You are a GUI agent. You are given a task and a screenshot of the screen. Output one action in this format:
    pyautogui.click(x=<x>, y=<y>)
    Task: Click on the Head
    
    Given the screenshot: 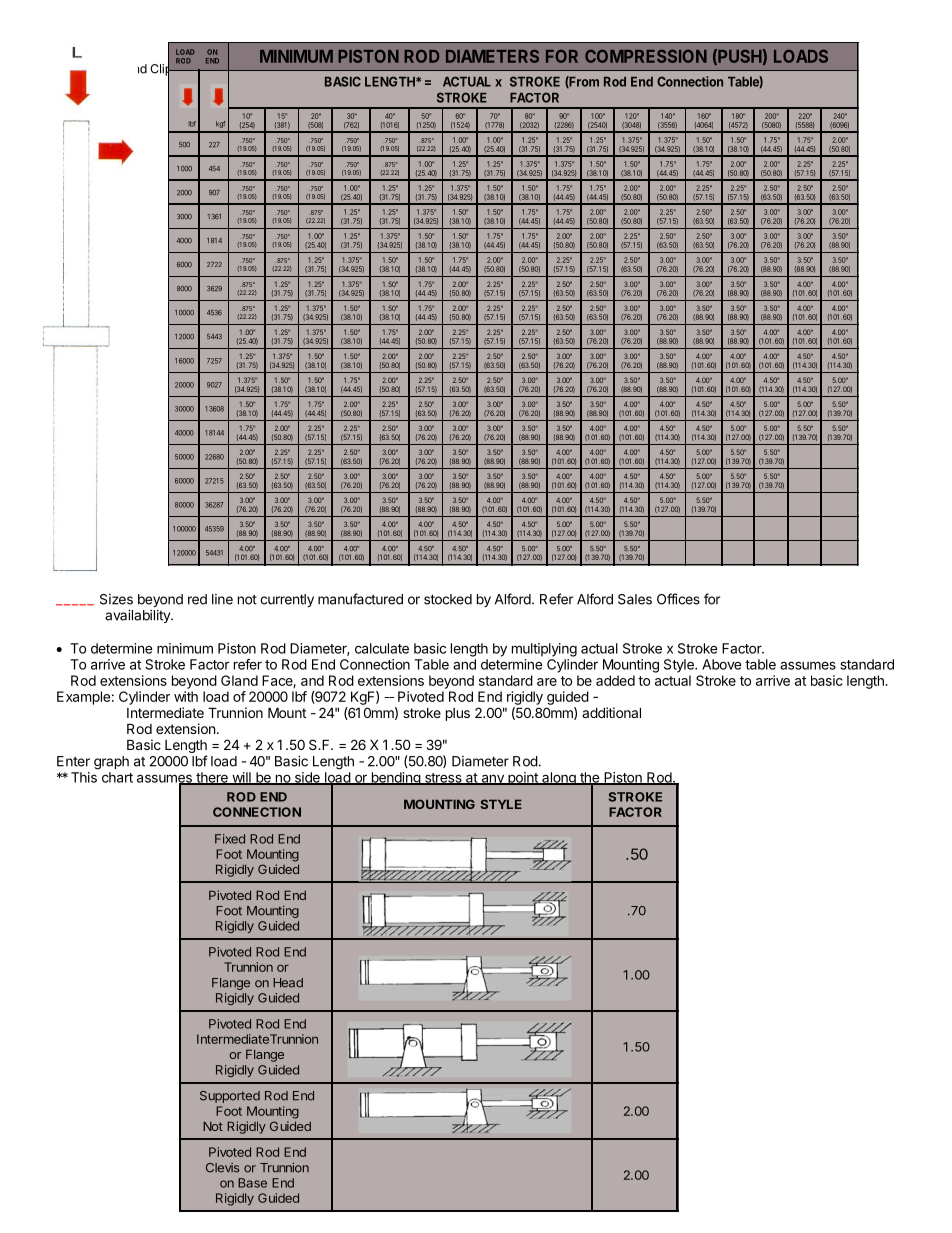 What is the action you would take?
    pyautogui.click(x=288, y=983)
